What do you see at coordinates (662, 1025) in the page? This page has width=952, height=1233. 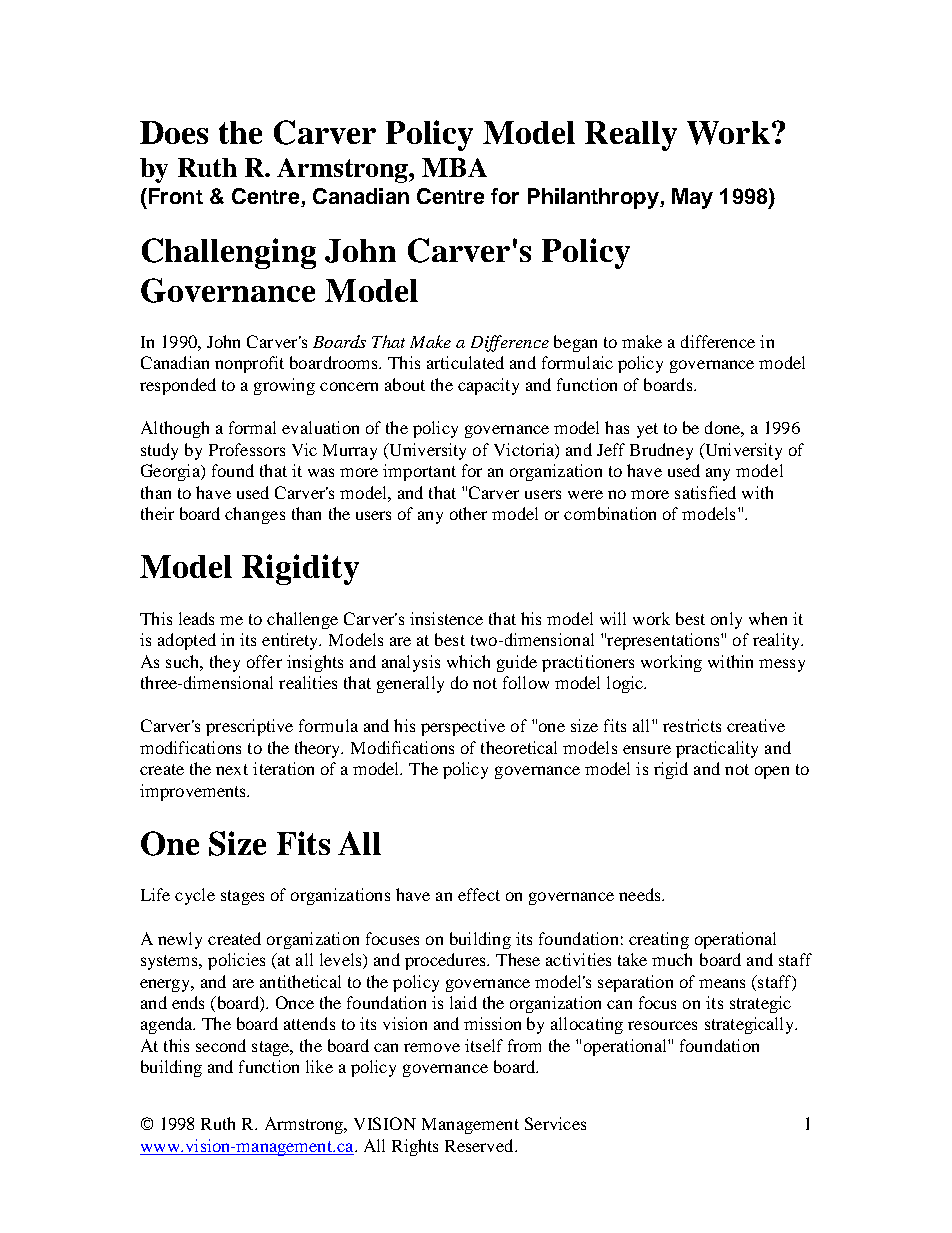 I see `resources` at bounding box center [662, 1025].
